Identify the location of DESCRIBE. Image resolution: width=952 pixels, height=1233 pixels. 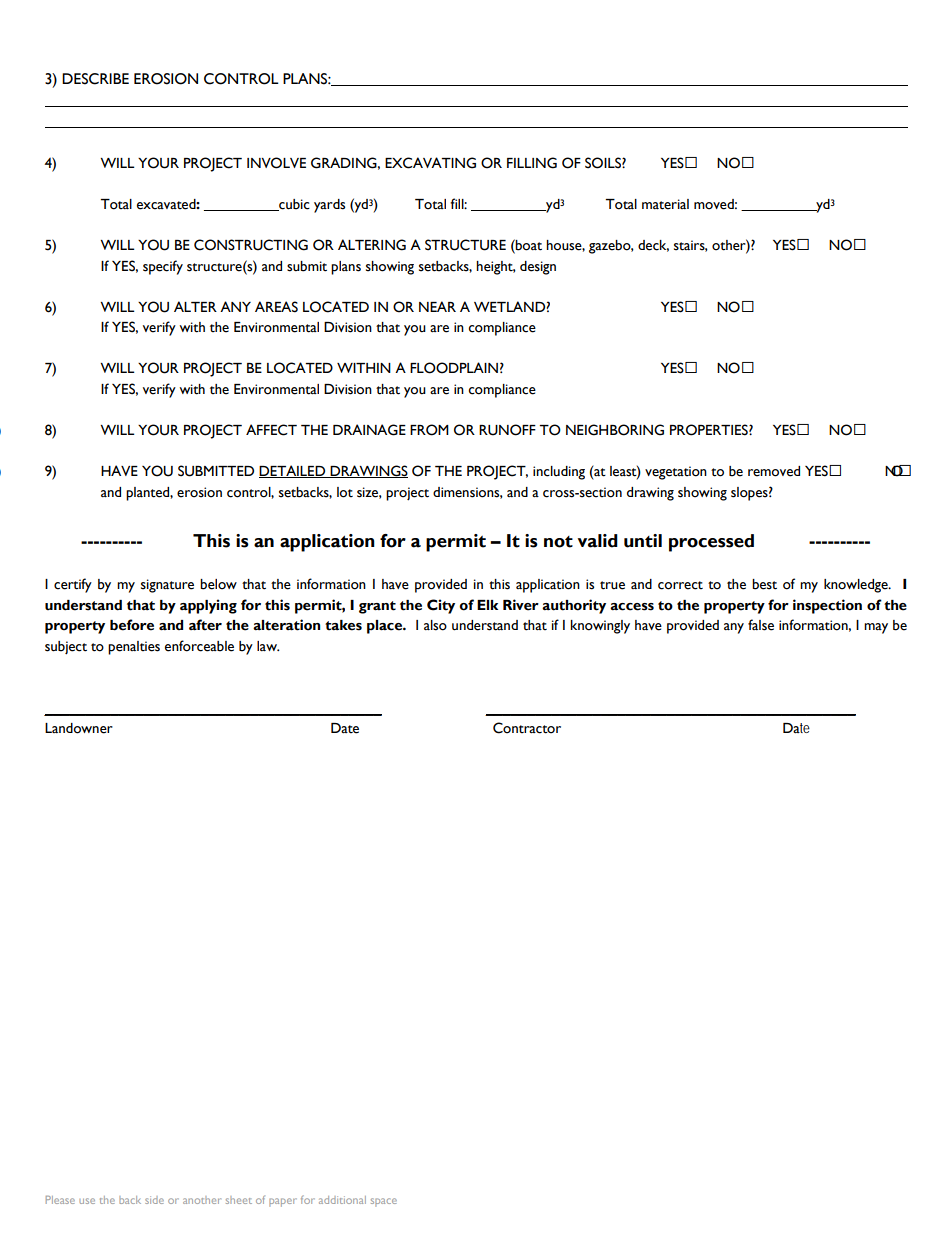
(95, 79).
